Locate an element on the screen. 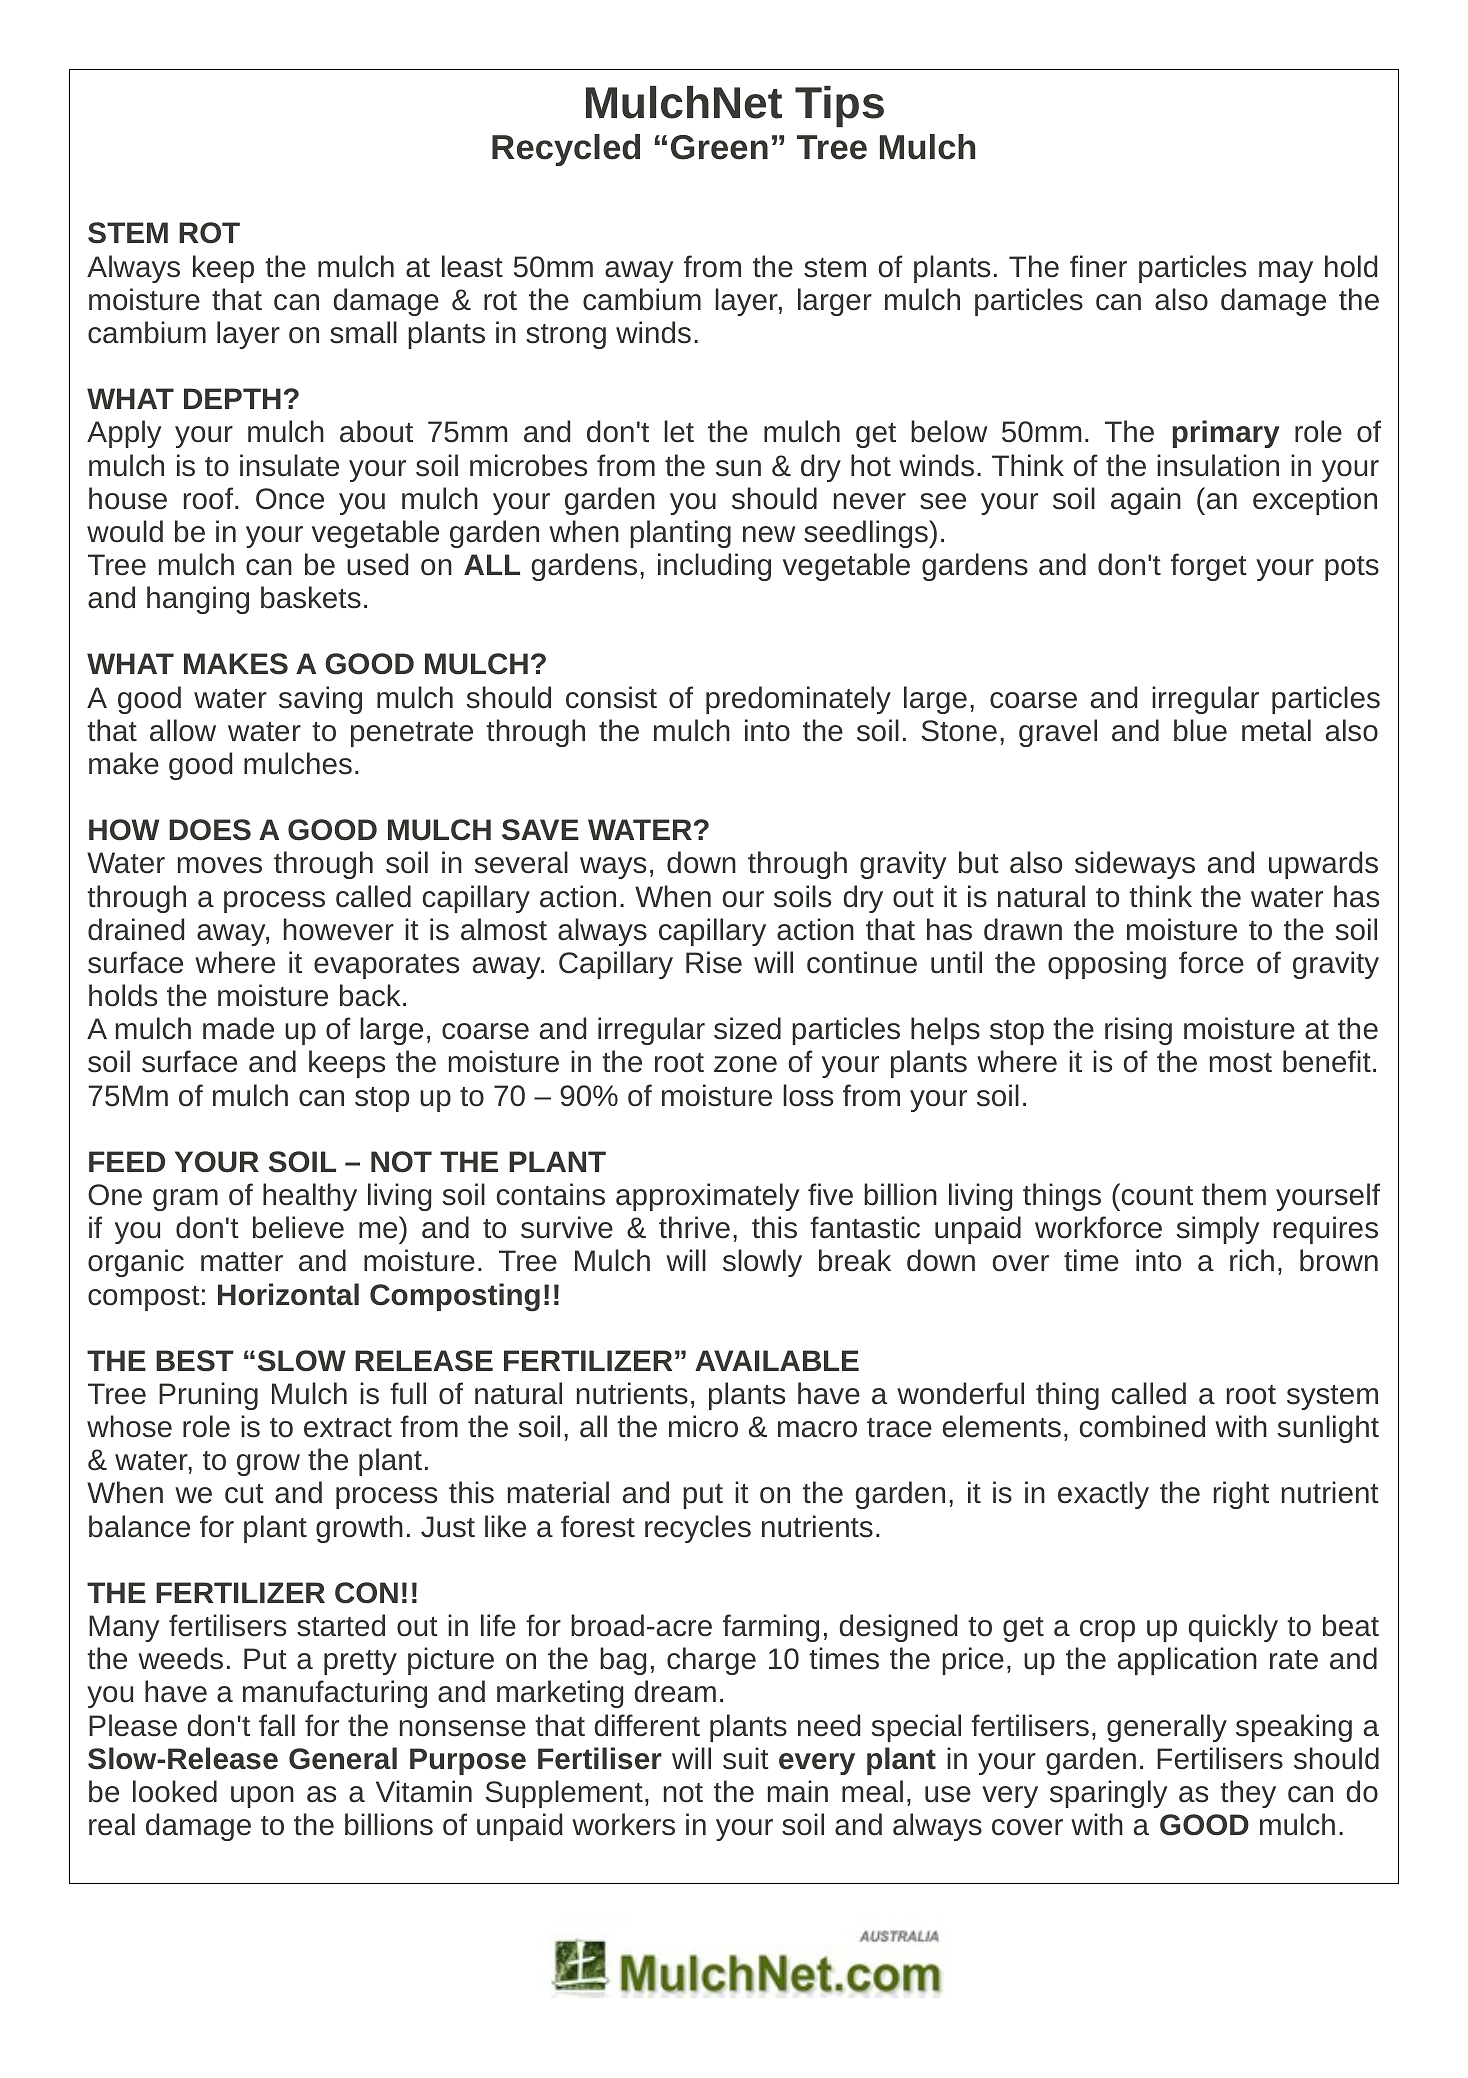  blue is located at coordinates (1200, 730).
